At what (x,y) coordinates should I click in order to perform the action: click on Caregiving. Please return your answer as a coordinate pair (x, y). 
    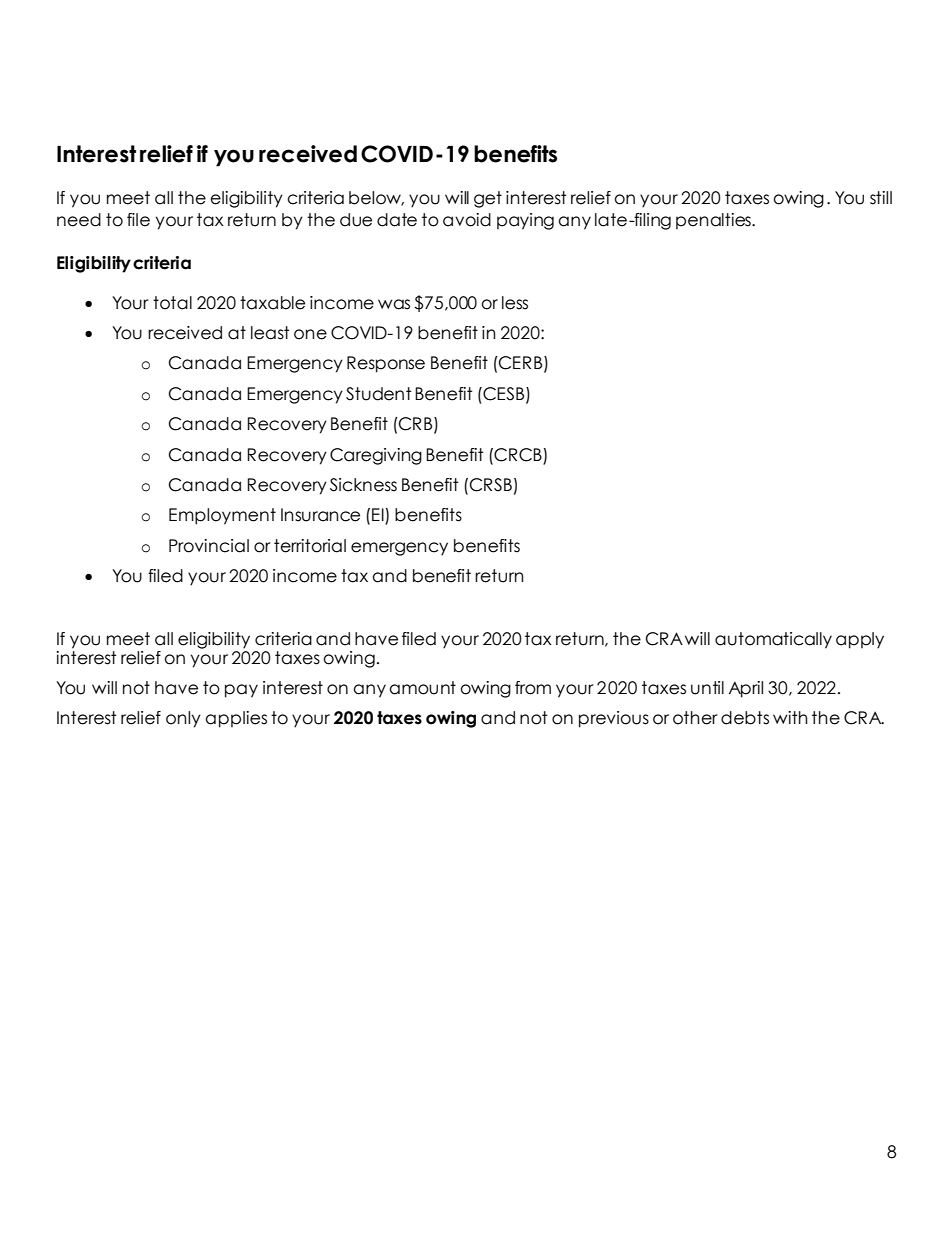
    Looking at the image, I should click on (376, 456).
